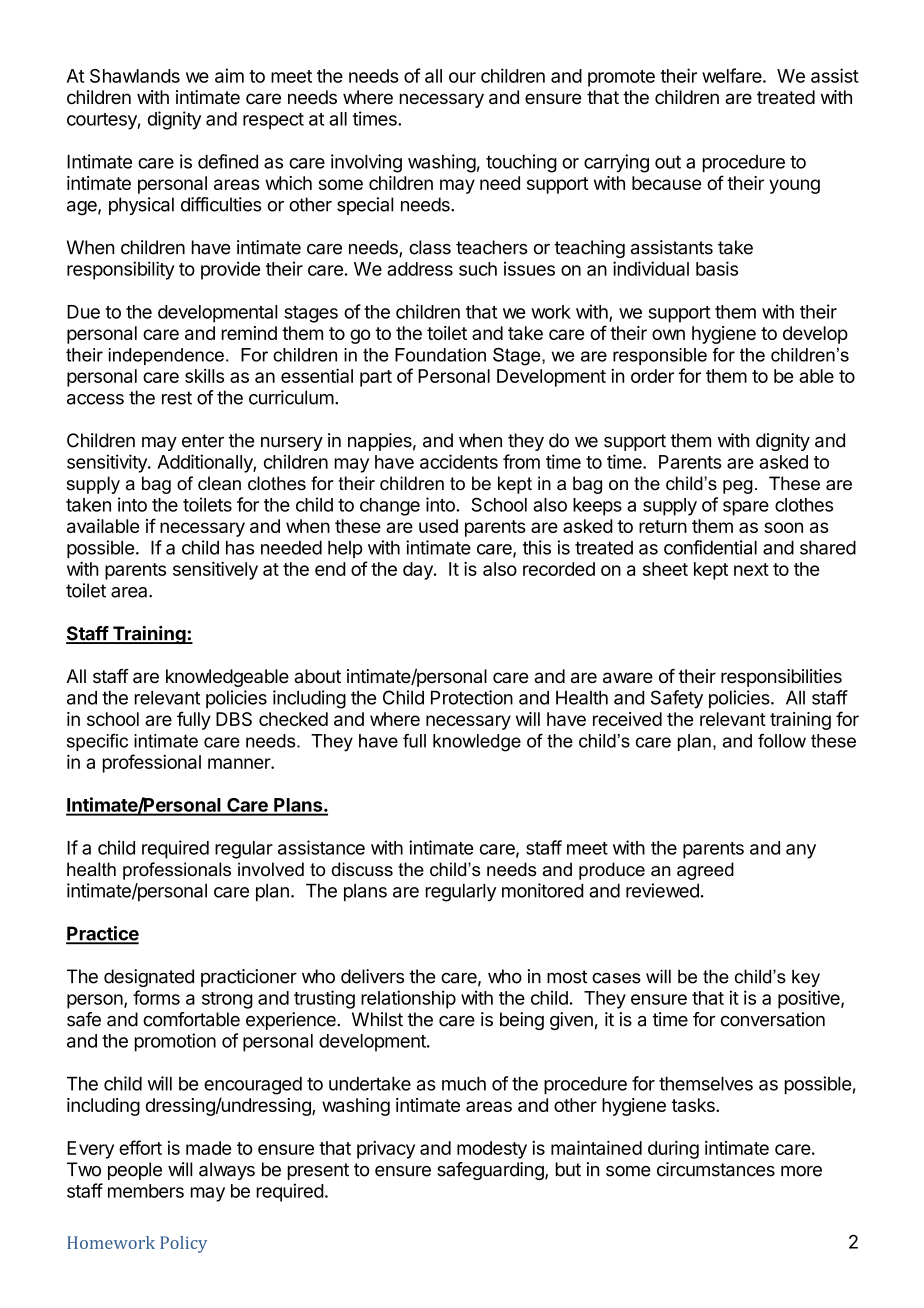 This screenshot has width=924, height=1308. What do you see at coordinates (660, 356) in the screenshot?
I see `responsible` at bounding box center [660, 356].
